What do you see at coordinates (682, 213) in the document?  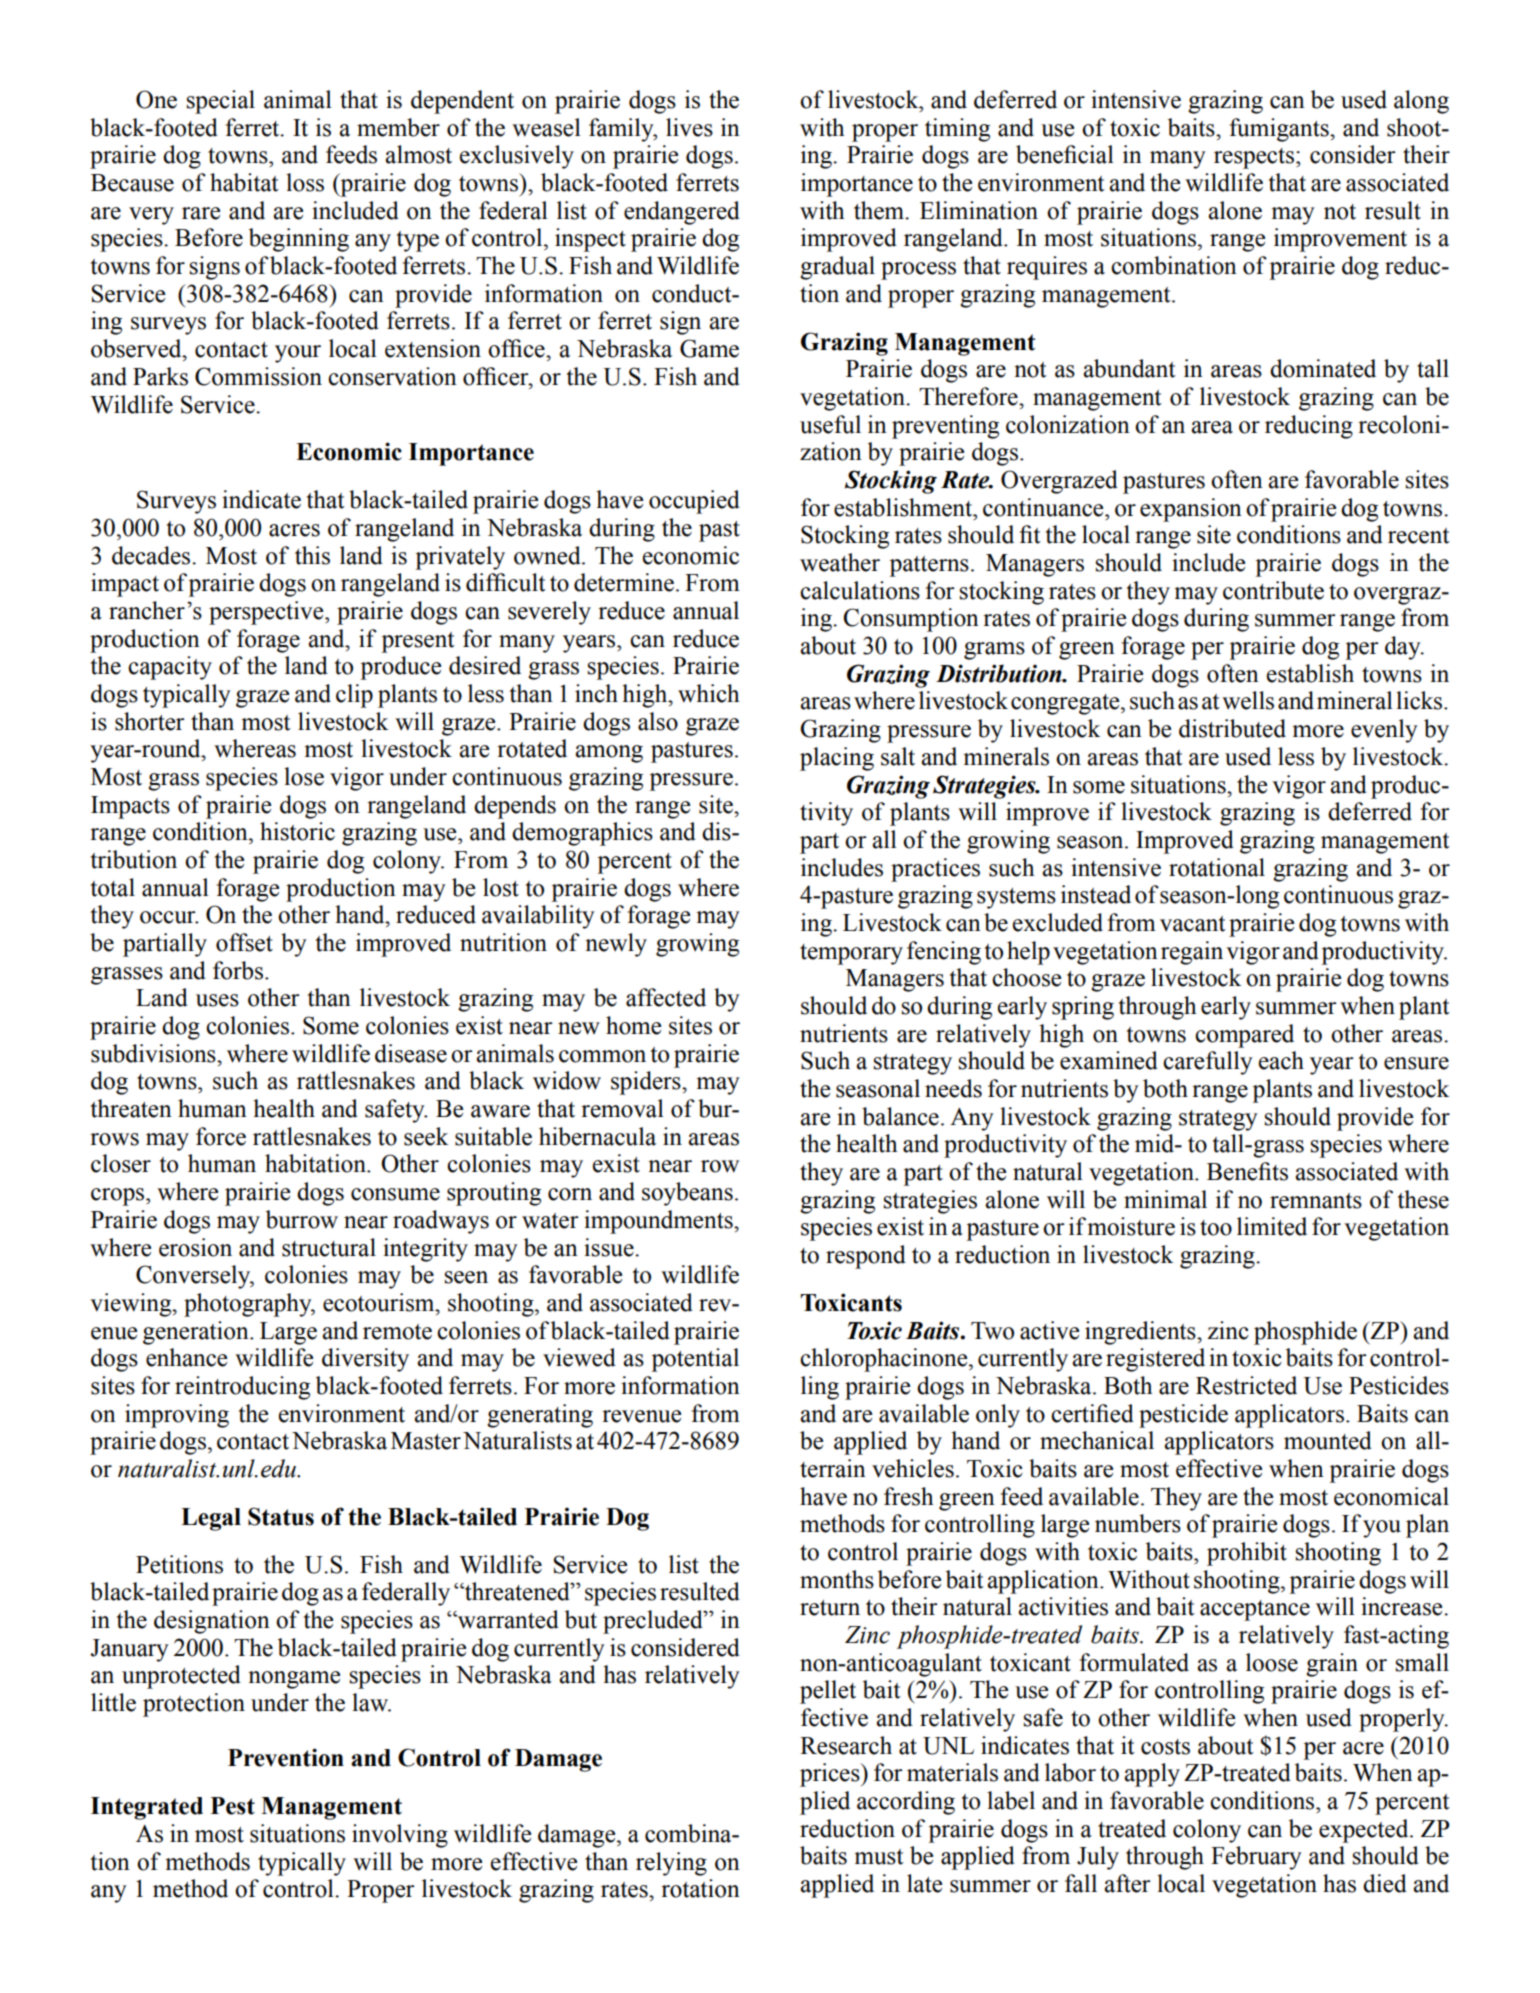 I see `endangered` at bounding box center [682, 213].
